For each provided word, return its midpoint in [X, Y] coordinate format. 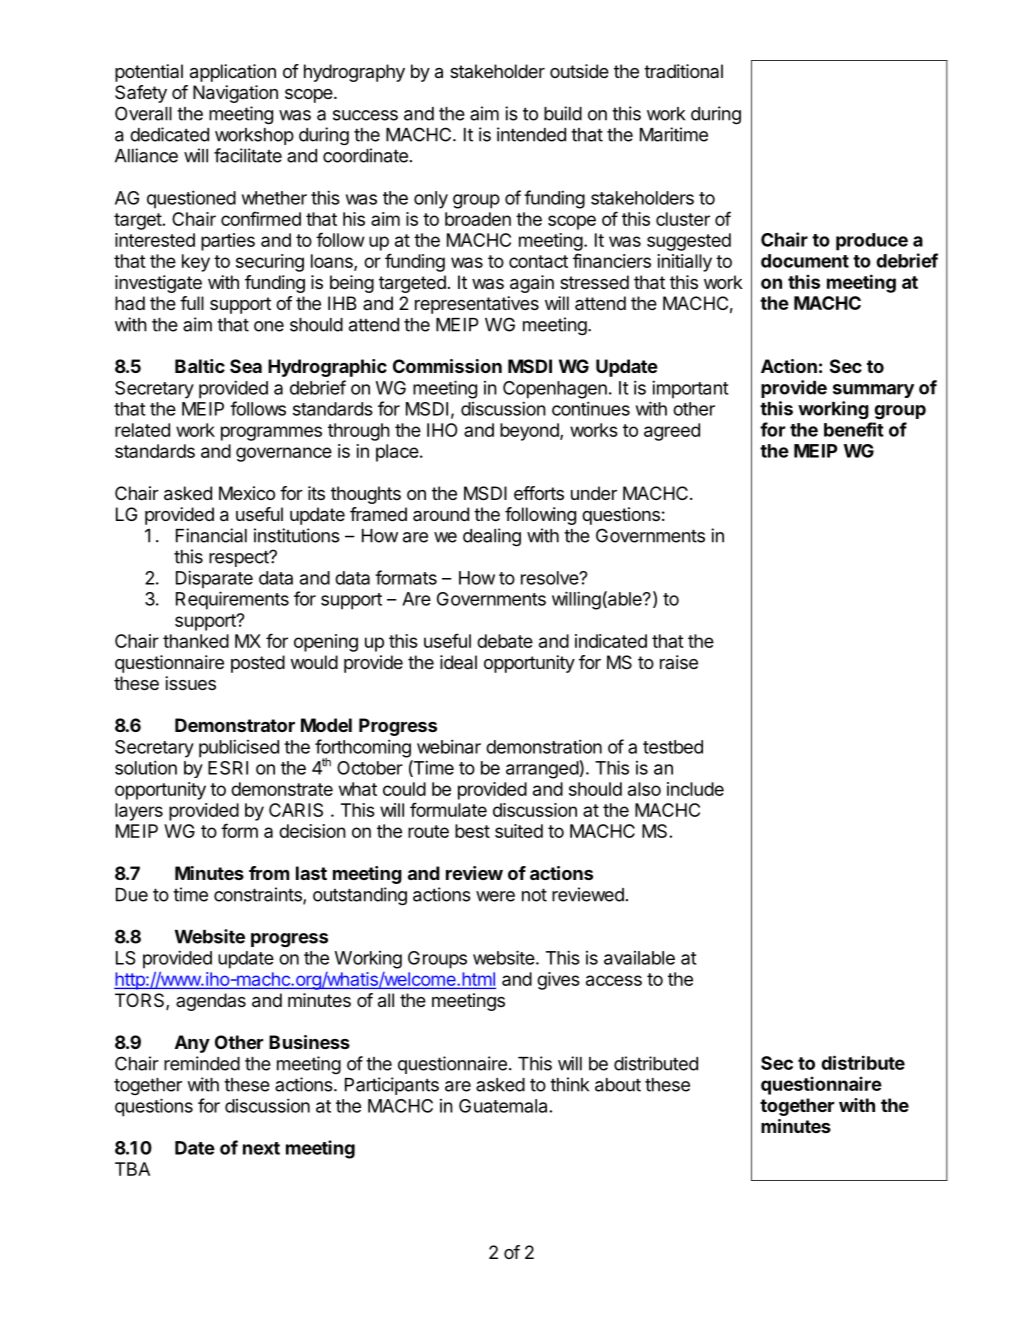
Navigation [235, 94]
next [261, 1148]
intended [531, 134]
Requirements [232, 600]
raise [679, 662]
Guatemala [504, 1106]
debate [505, 641]
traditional [683, 71]
